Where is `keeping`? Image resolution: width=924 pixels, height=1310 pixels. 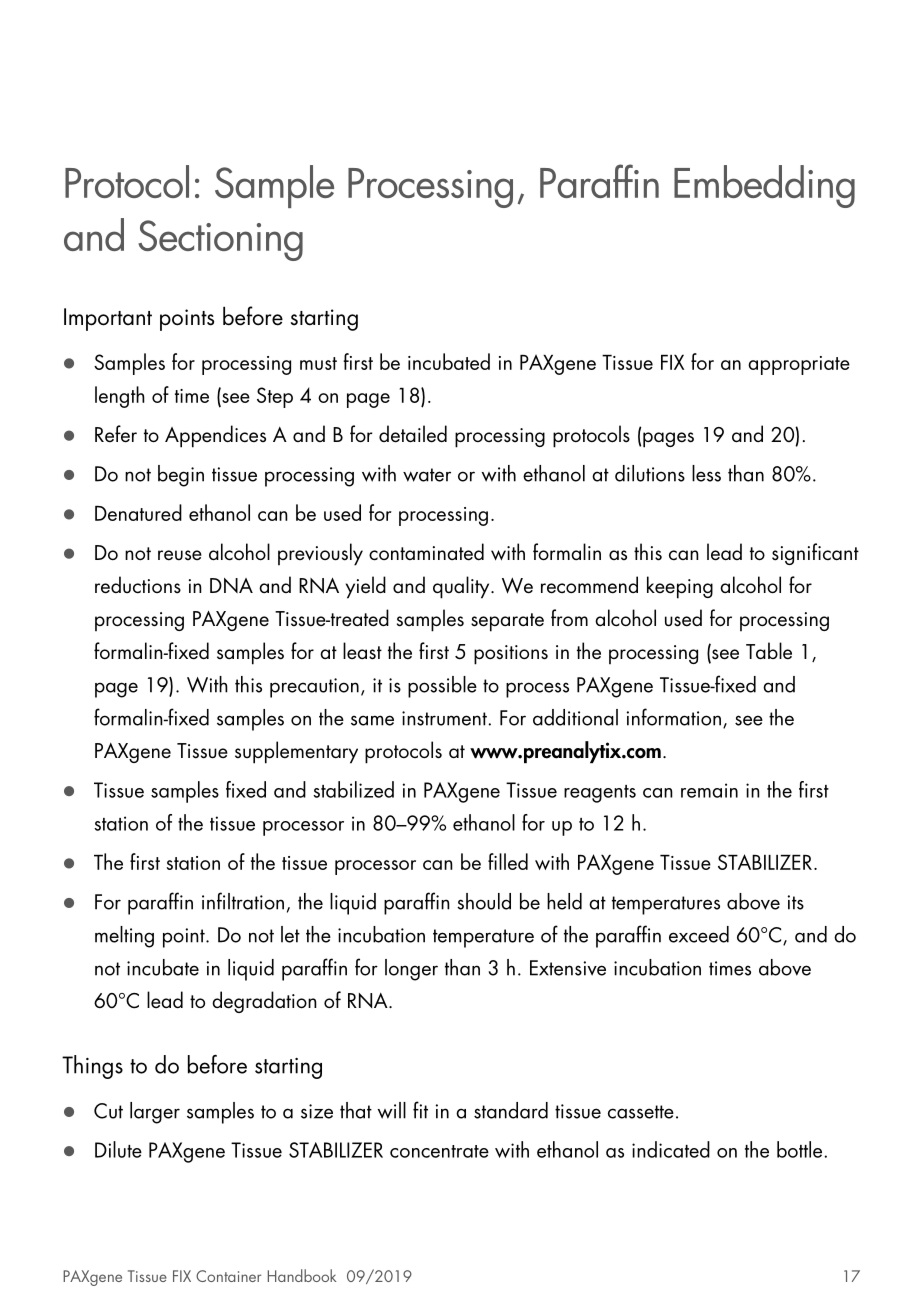
keeping is located at coordinates (680, 587).
